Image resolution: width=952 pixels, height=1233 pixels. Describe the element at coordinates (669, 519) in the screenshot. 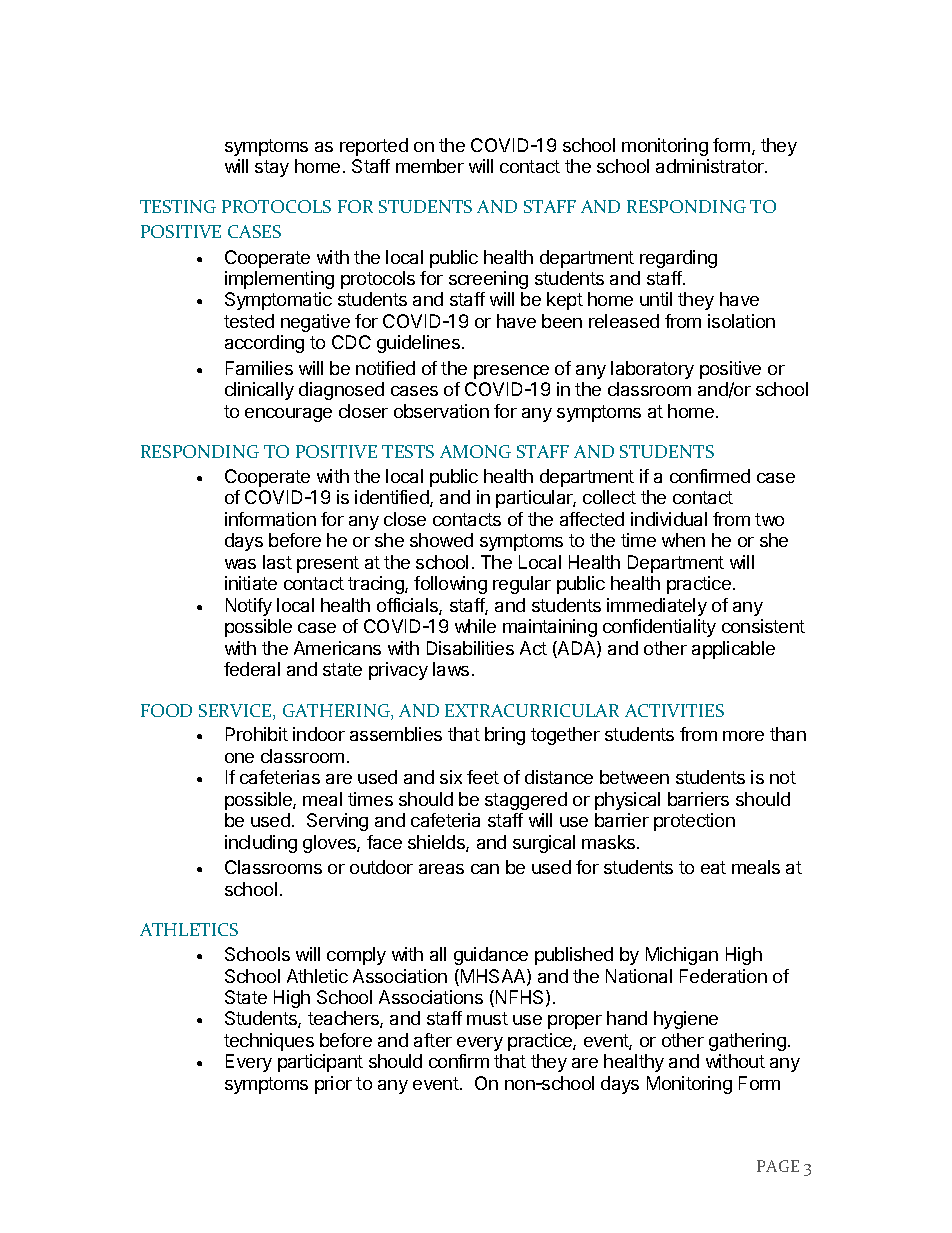

I see `individual` at that location.
